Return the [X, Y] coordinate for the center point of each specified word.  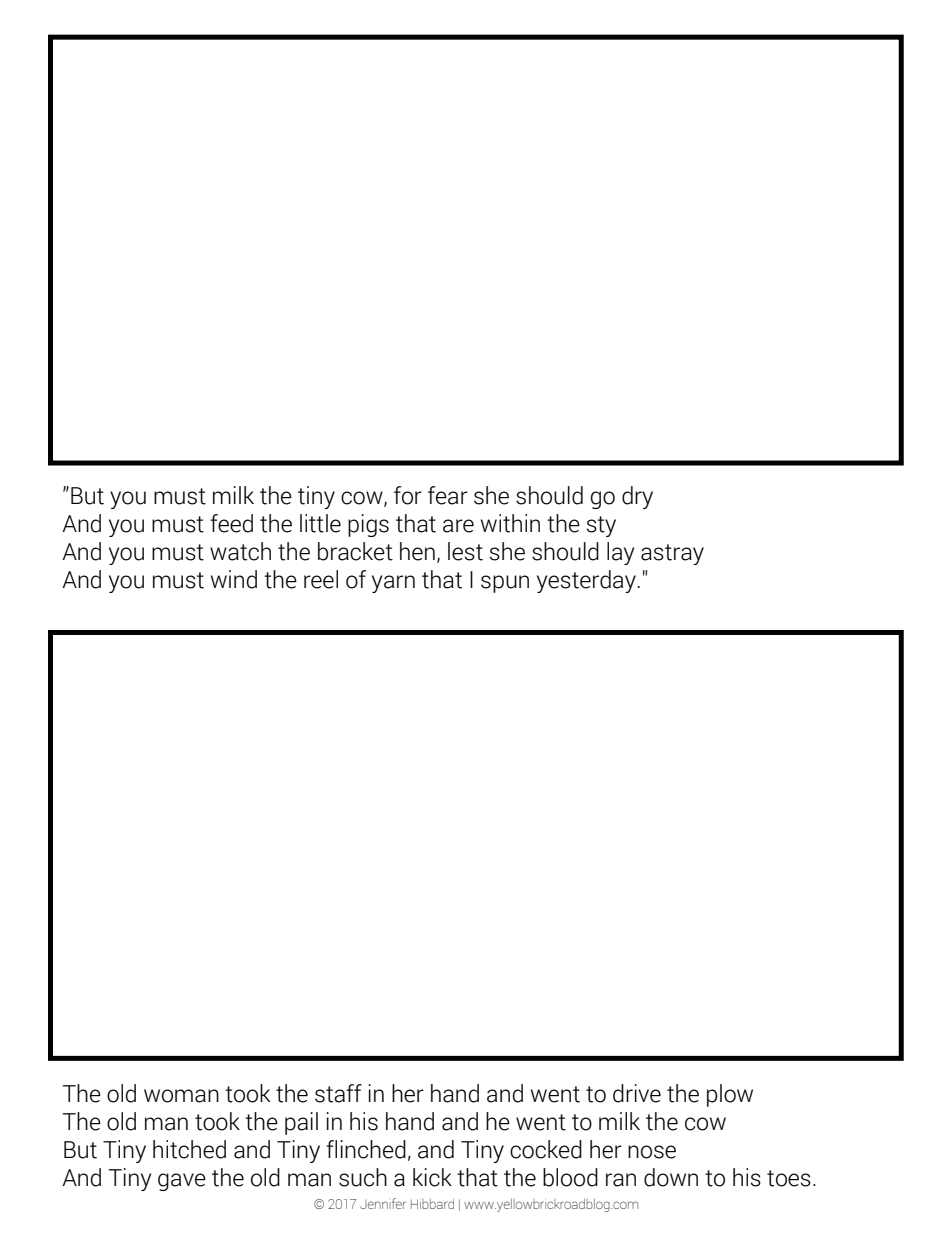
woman [181, 1096]
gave [182, 1182]
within [510, 523]
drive [637, 1093]
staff [338, 1093]
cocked [546, 1149]
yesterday [587, 581]
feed [231, 523]
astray [672, 554]
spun [505, 584]
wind [234, 579]
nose [652, 1152]
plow [730, 1095]
